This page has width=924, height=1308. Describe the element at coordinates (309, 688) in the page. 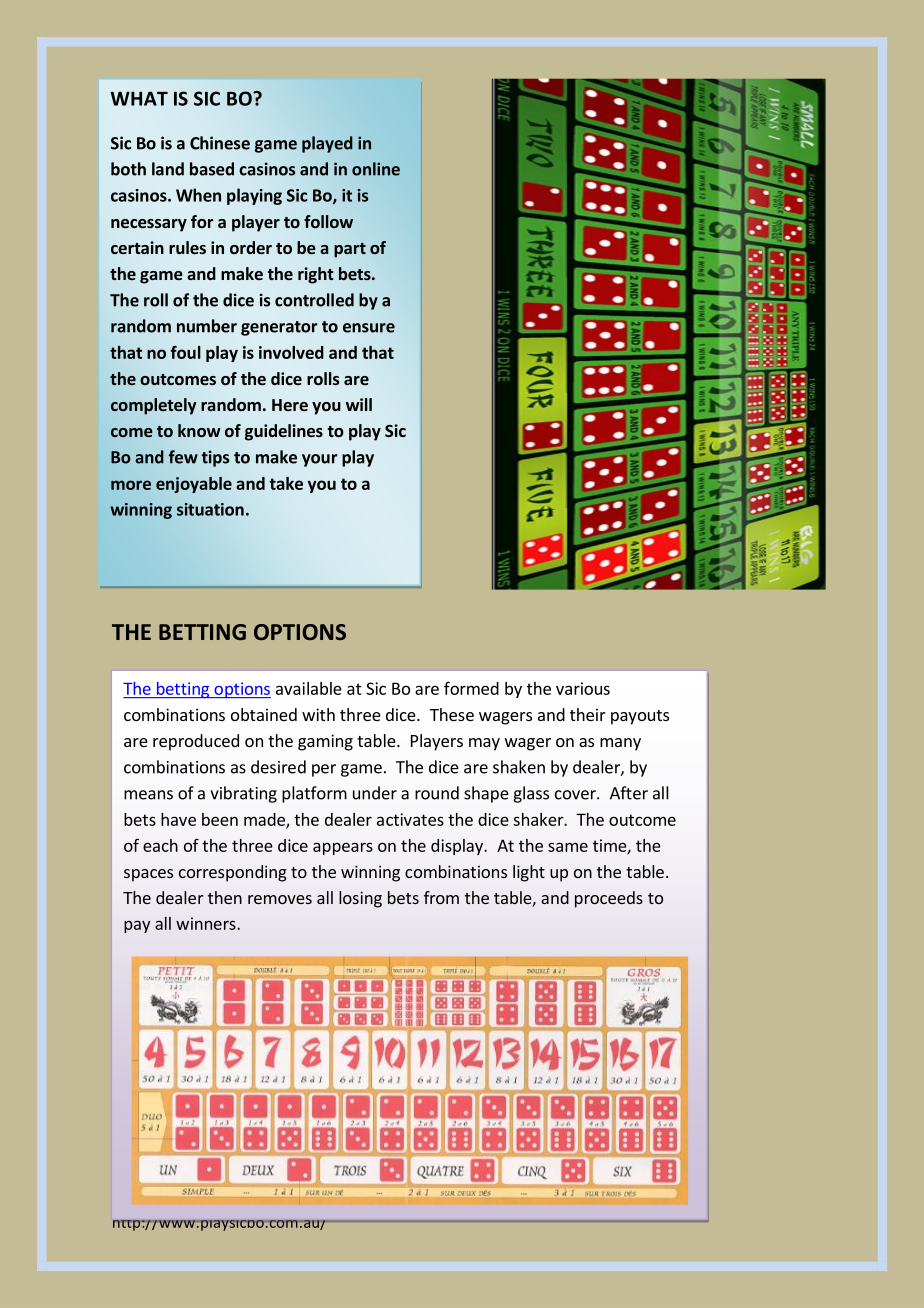

I see `available` at that location.
